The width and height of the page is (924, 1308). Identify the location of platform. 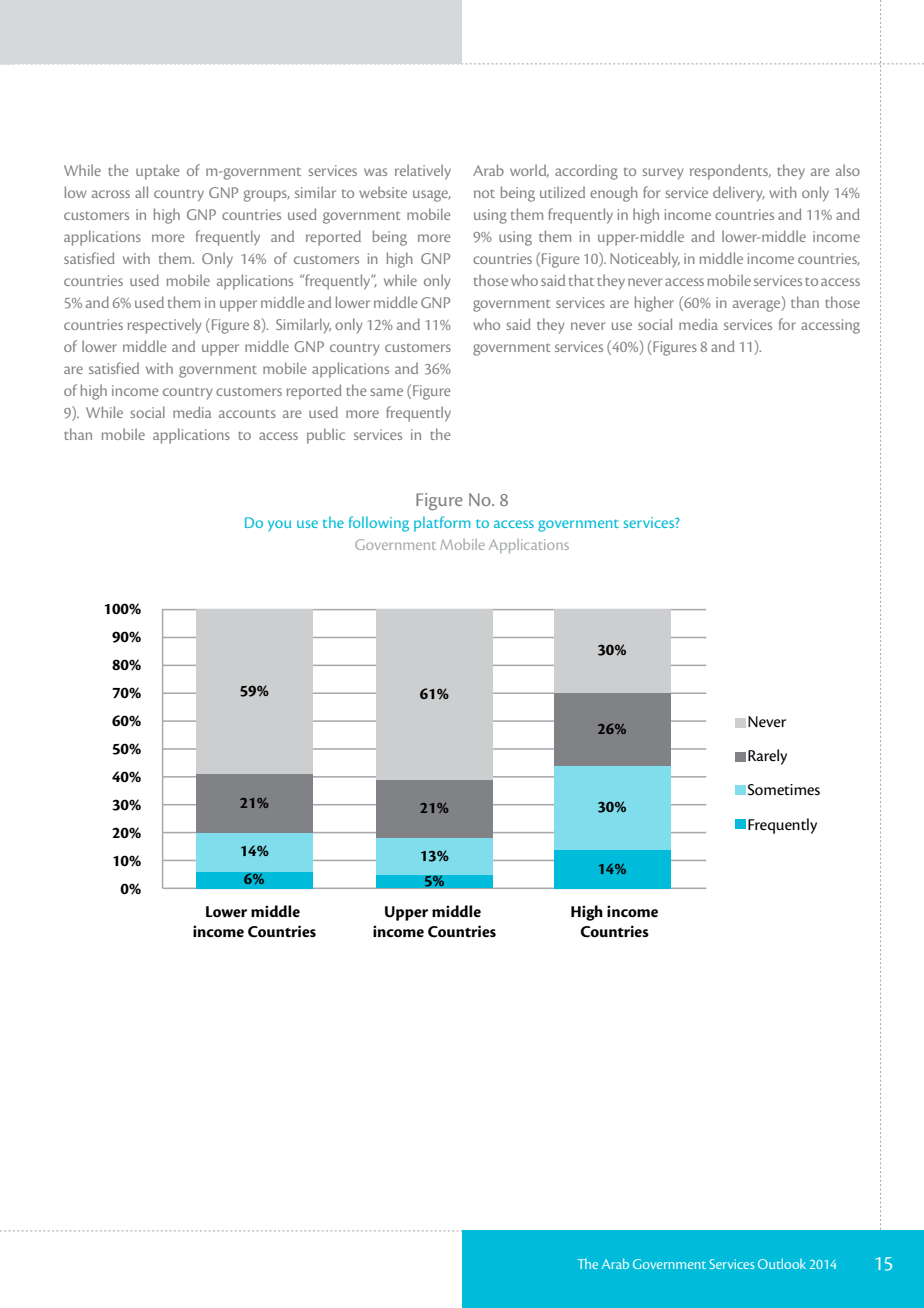
(442, 524).
